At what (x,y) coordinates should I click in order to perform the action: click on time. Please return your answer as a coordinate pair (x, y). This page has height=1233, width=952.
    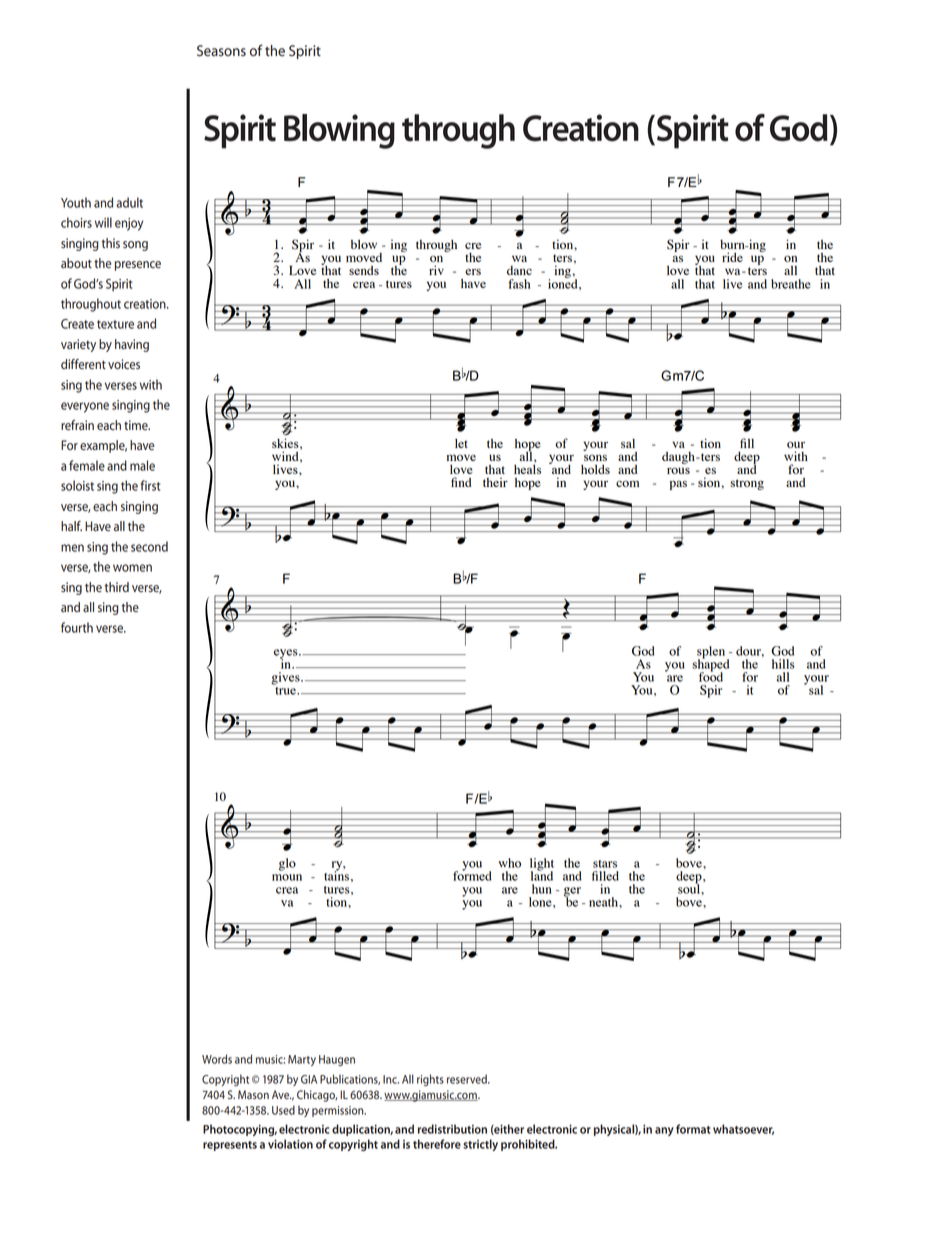
    Looking at the image, I should click on (137, 425).
